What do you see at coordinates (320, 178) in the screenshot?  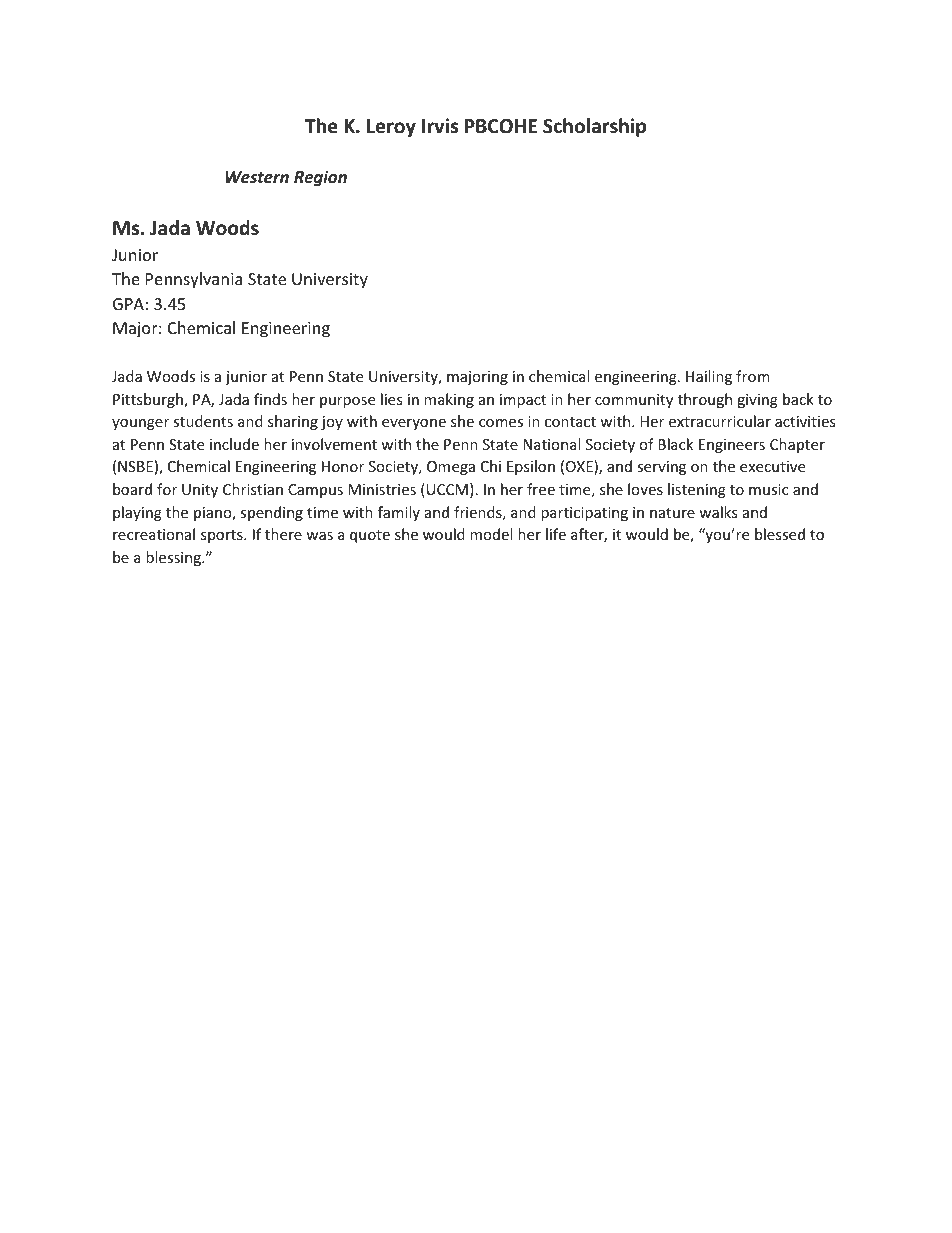 I see `Region` at bounding box center [320, 178].
